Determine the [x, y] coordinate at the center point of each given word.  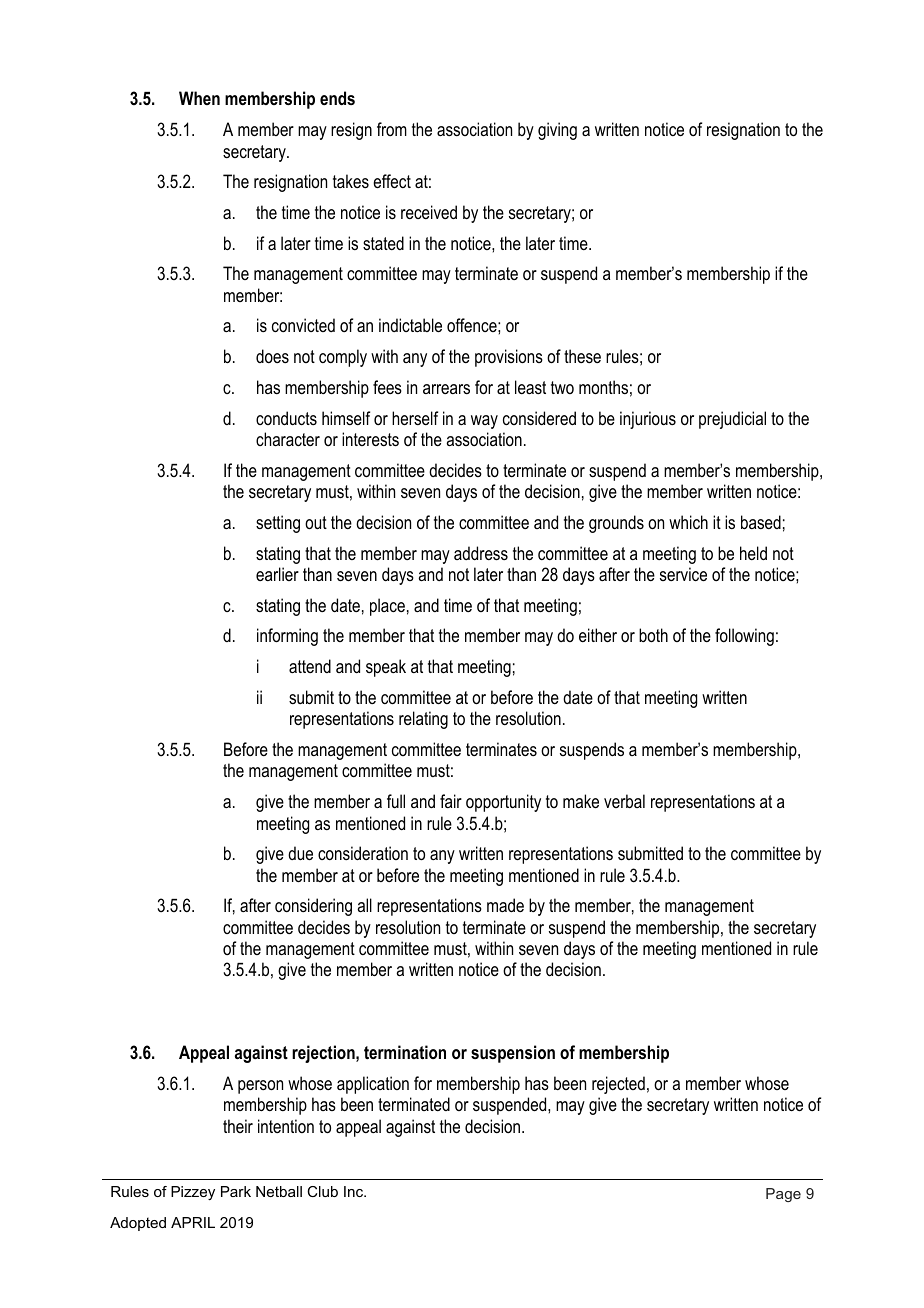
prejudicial [732, 420]
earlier [277, 574]
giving [557, 131]
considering [313, 907]
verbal [624, 801]
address [481, 553]
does [272, 356]
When [199, 98]
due [300, 853]
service [683, 574]
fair [451, 801]
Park [236, 1191]
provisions [509, 358]
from [392, 129]
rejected [618, 1085]
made [505, 905]
